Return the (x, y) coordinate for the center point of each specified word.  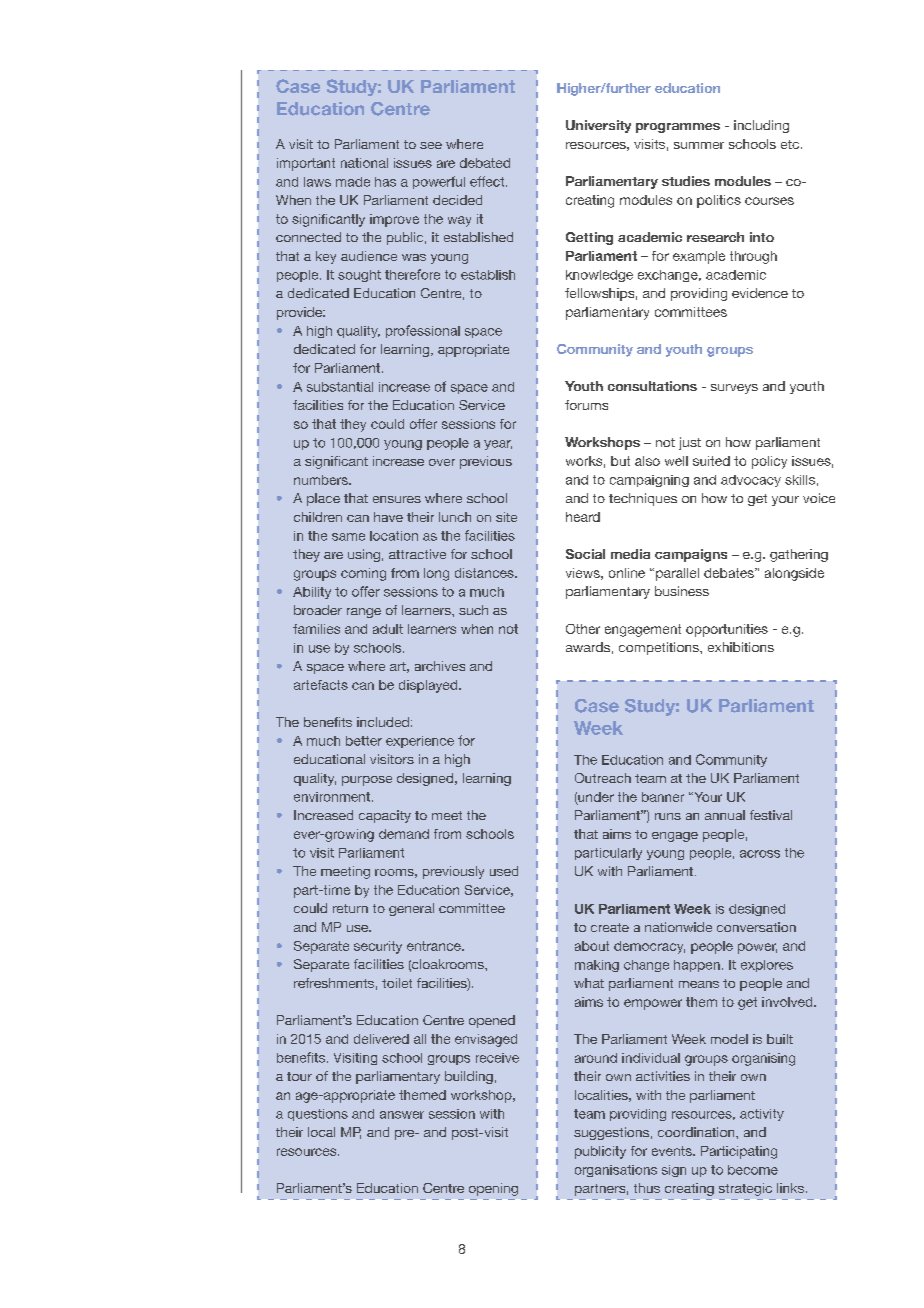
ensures (397, 499)
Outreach (603, 778)
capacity (385, 816)
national (364, 163)
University (598, 126)
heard (583, 517)
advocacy (751, 481)
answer (402, 1115)
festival (771, 815)
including (761, 126)
